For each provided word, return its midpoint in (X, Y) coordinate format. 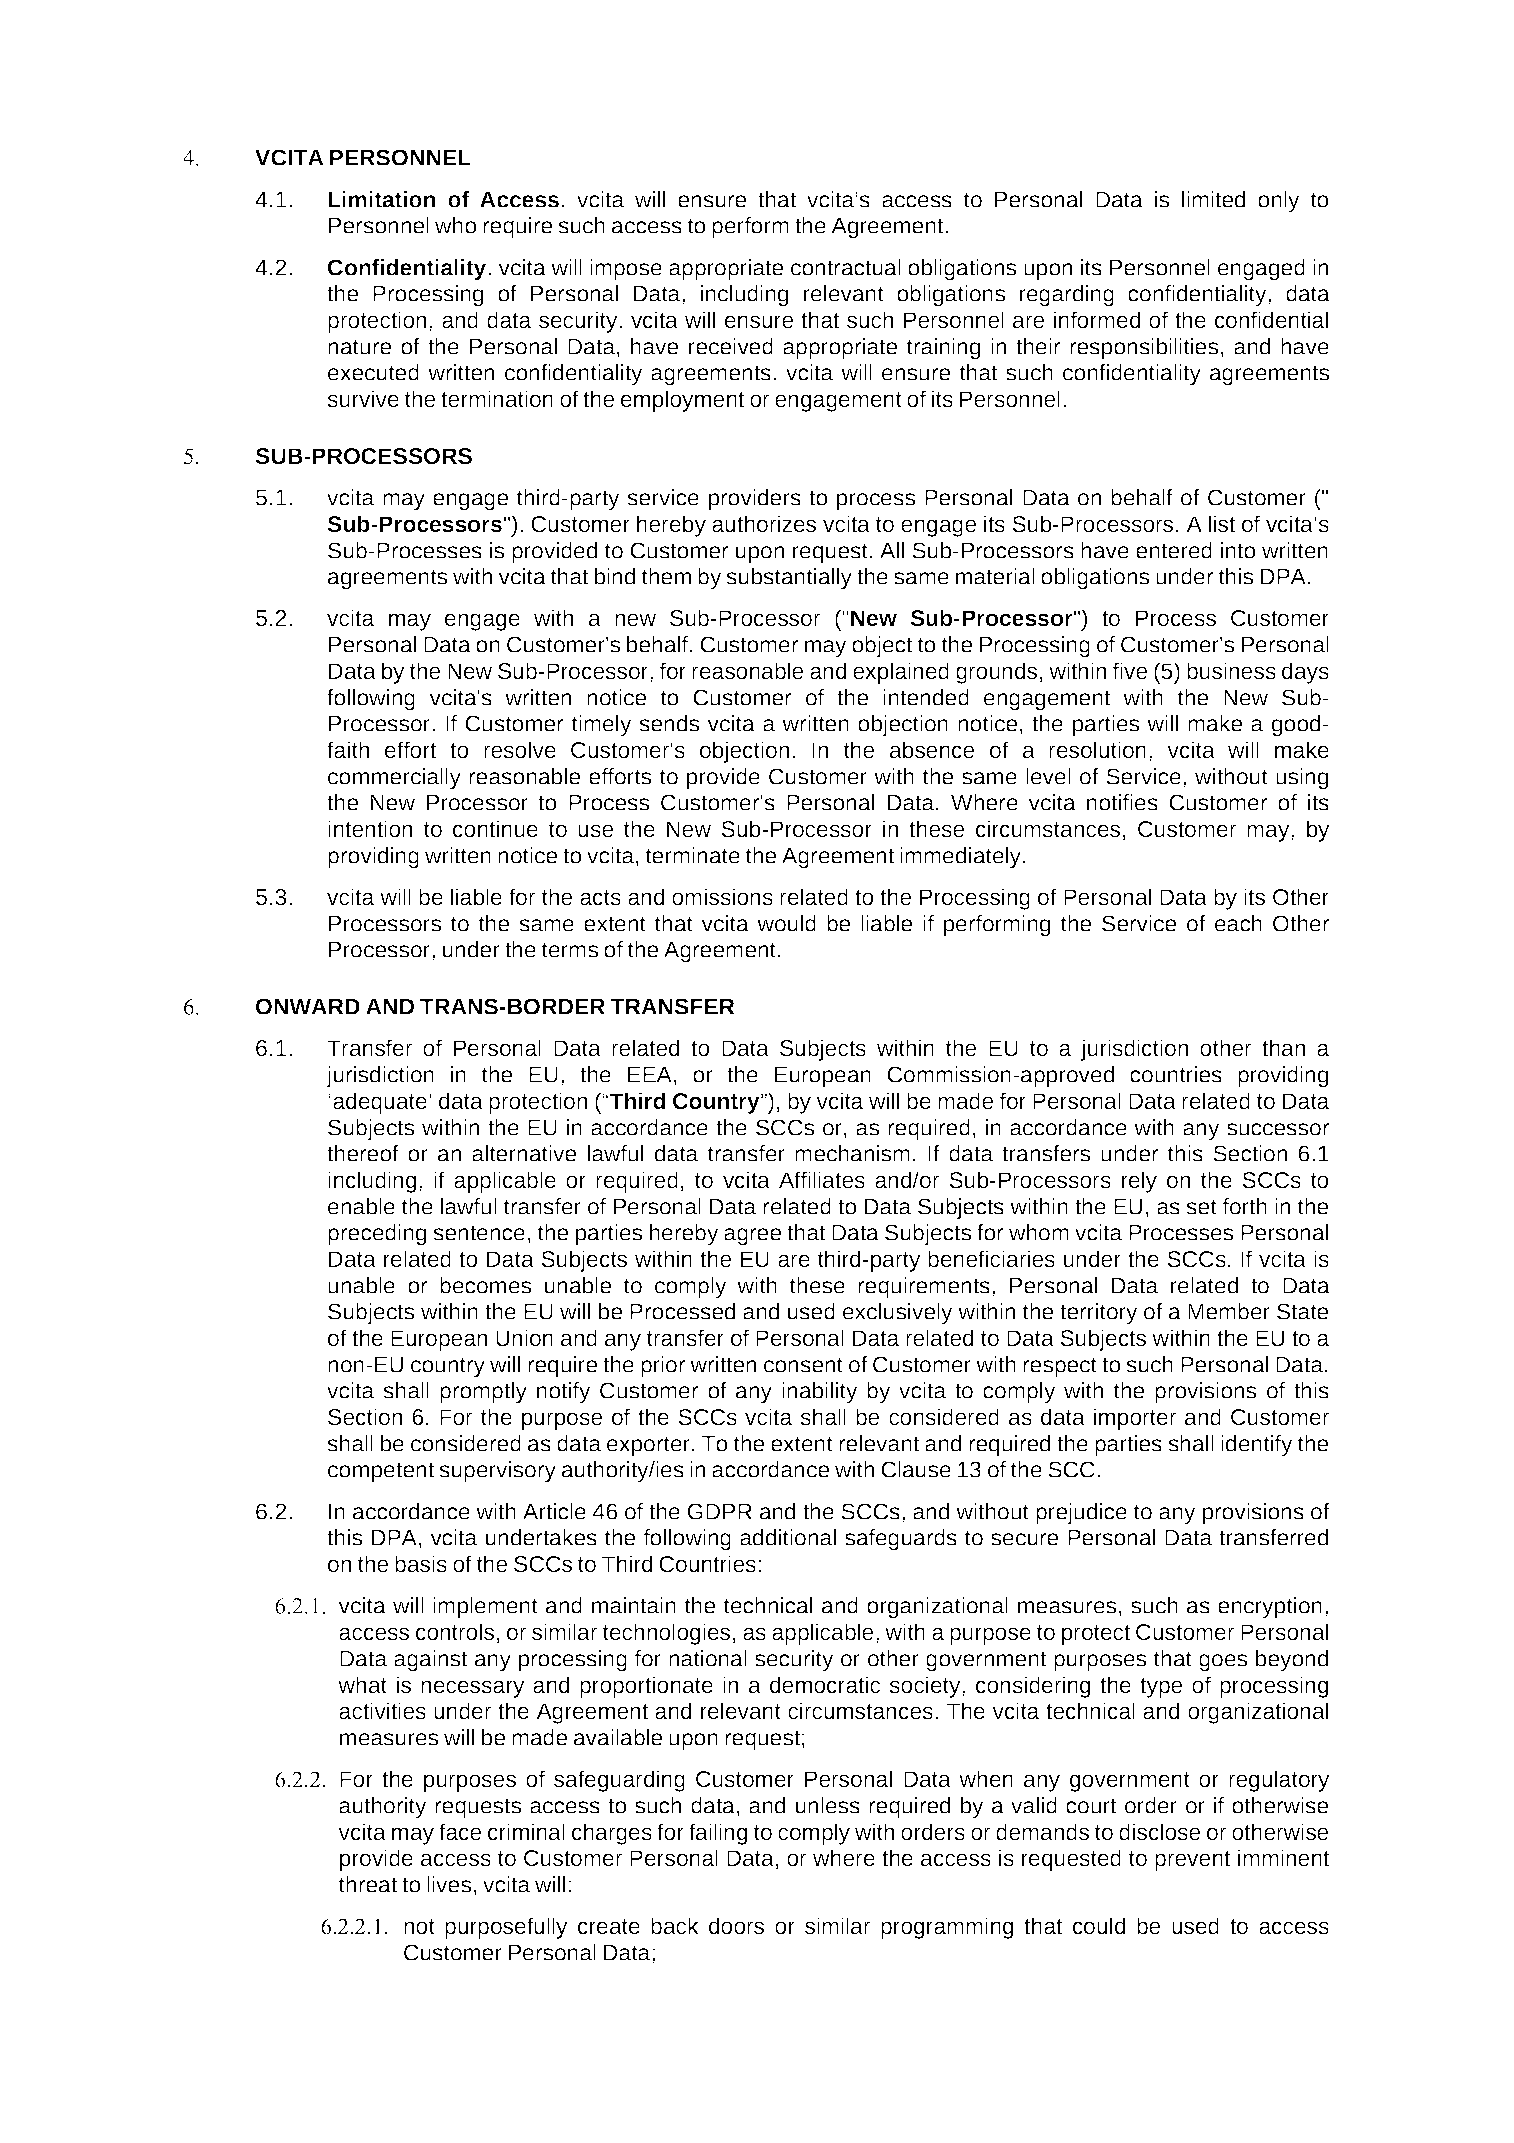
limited (1213, 199)
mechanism (852, 1153)
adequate (380, 1103)
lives (449, 1884)
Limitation (381, 199)
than (1283, 1047)
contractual (846, 267)
